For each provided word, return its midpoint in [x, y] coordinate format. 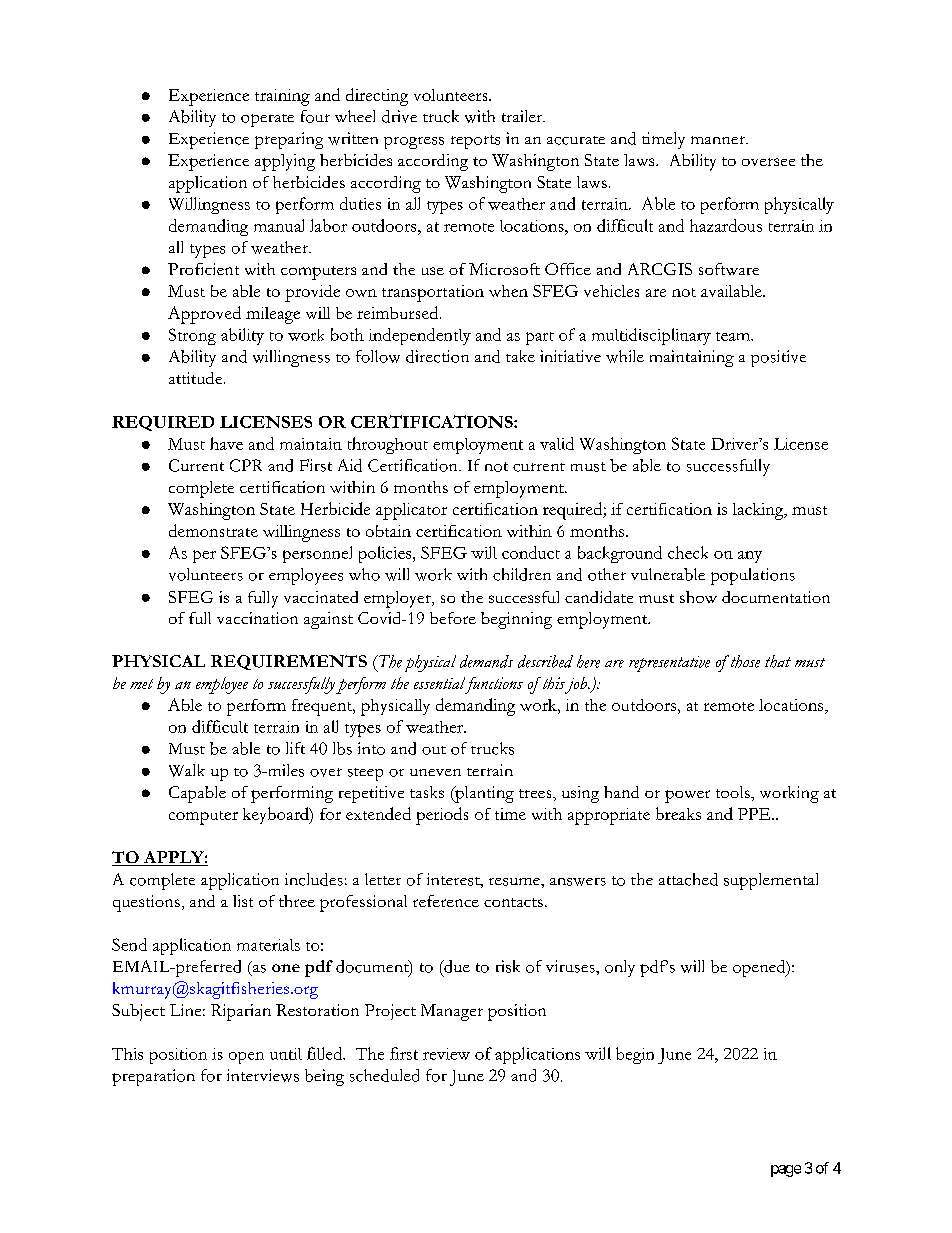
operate [267, 120]
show [698, 597]
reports [475, 142]
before [453, 618]
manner [719, 140]
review [446, 1054]
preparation [153, 1077]
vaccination [257, 618]
